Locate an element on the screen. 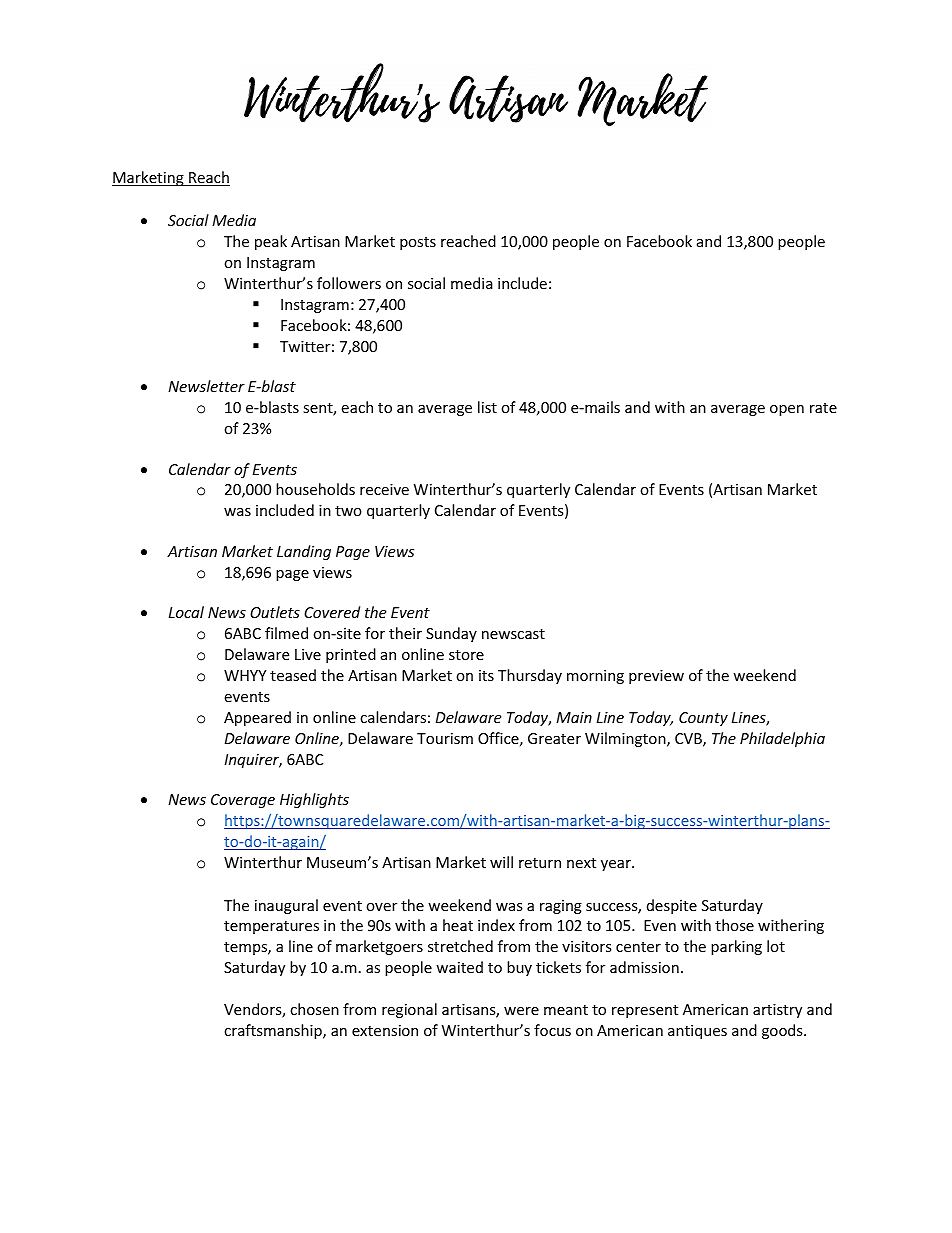 This screenshot has width=952, height=1233. preview is located at coordinates (656, 677).
